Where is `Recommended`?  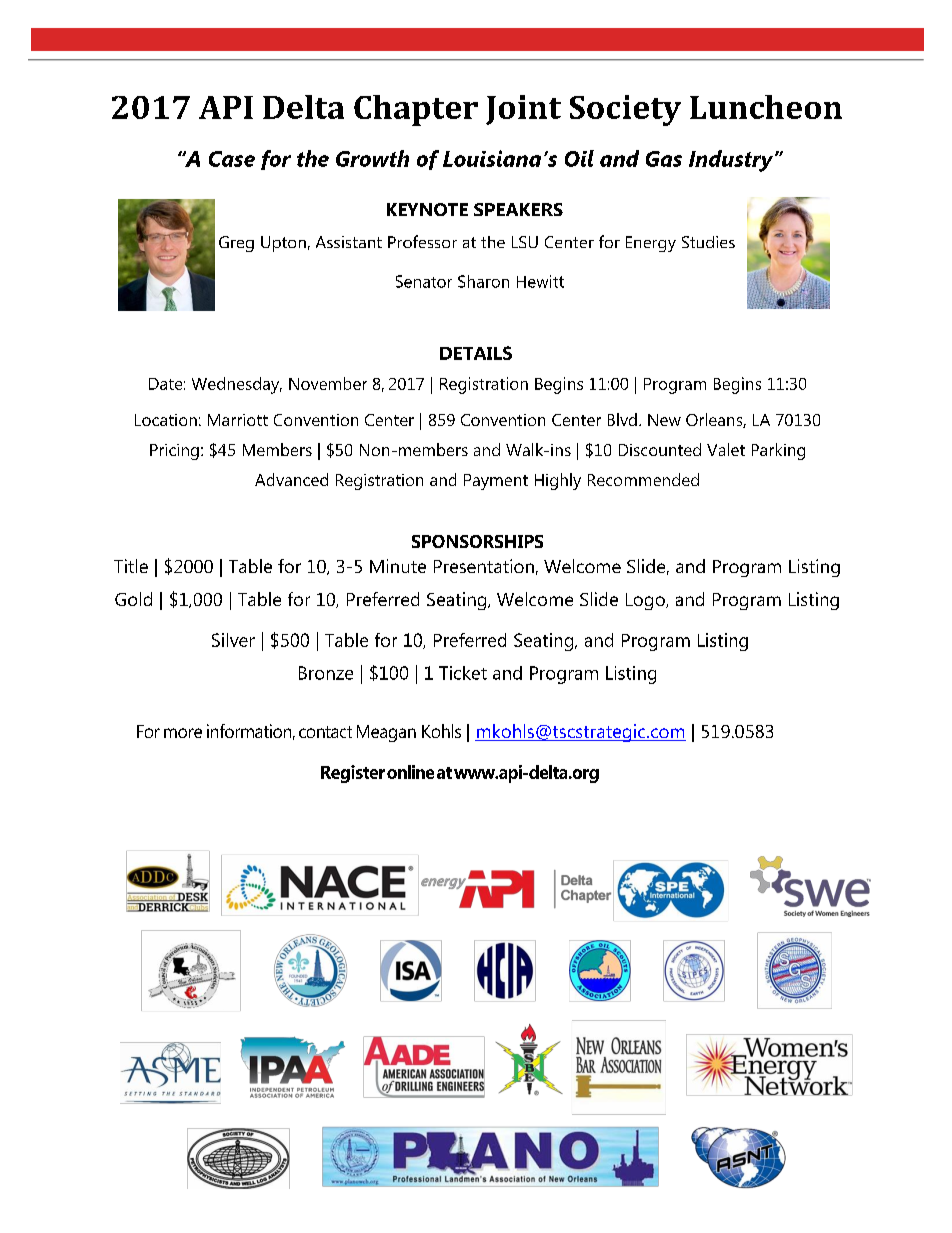
Recommended is located at coordinates (643, 479).
